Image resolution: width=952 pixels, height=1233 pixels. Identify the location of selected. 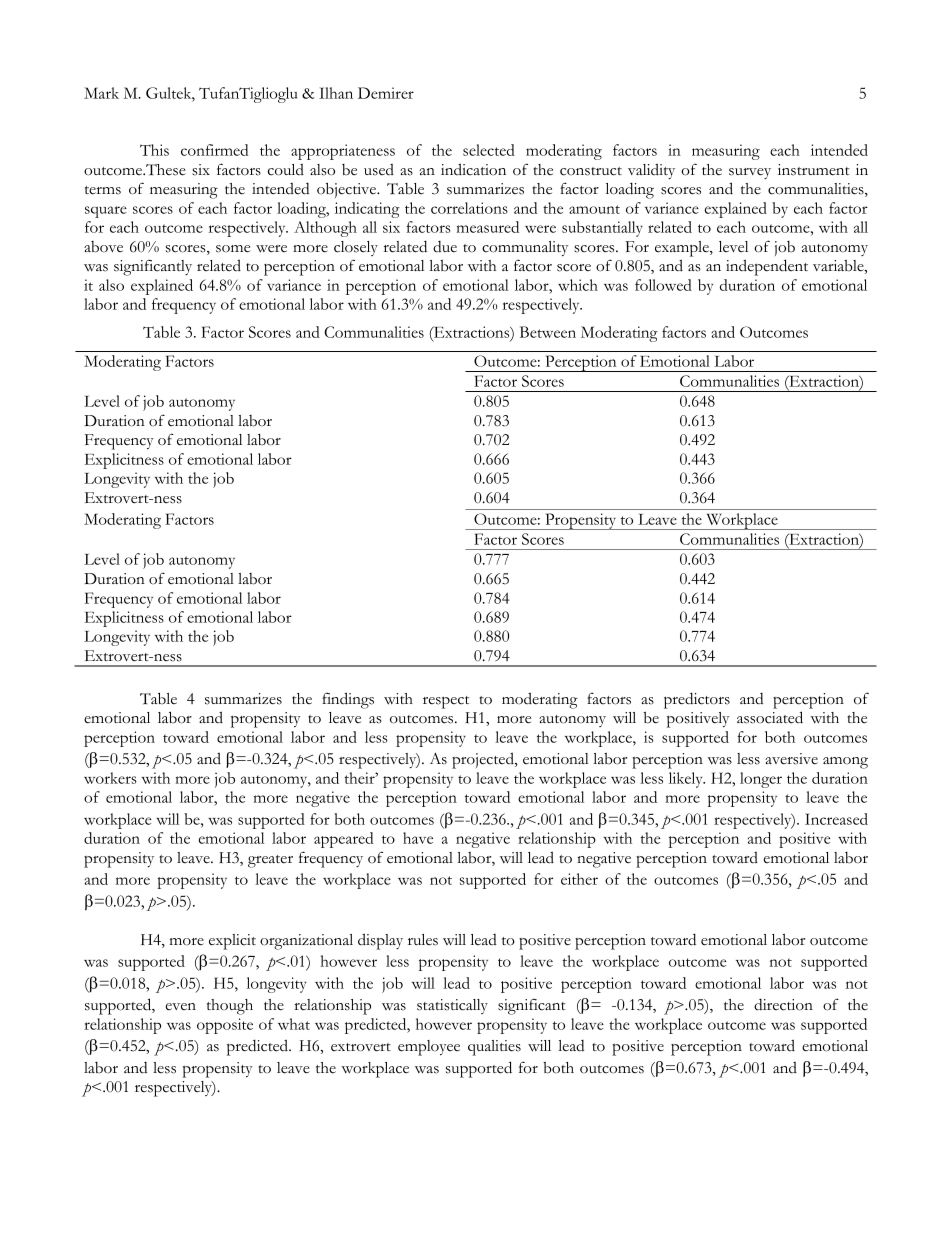
(489, 150).
